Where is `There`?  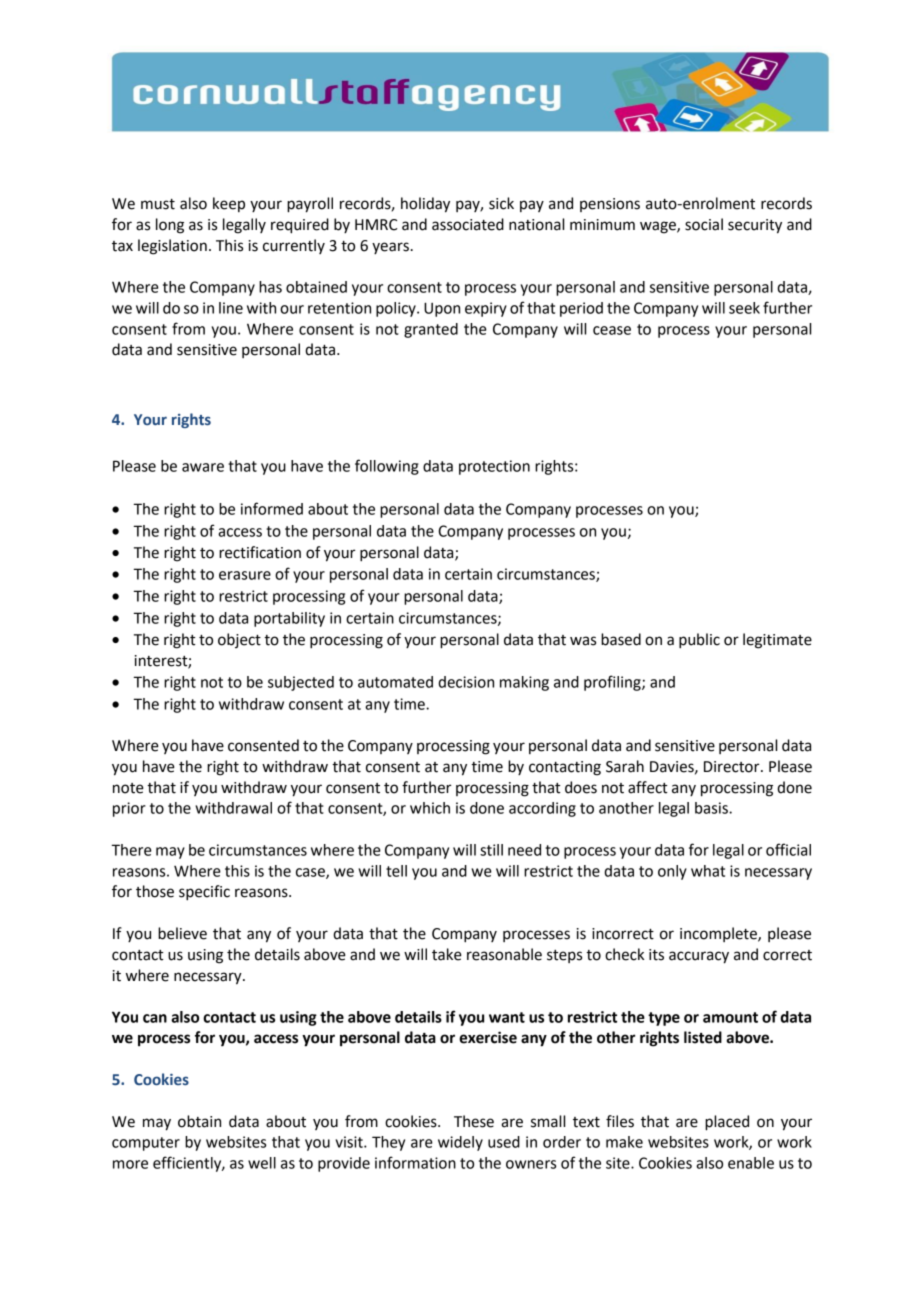
There is located at coordinates (131, 850).
